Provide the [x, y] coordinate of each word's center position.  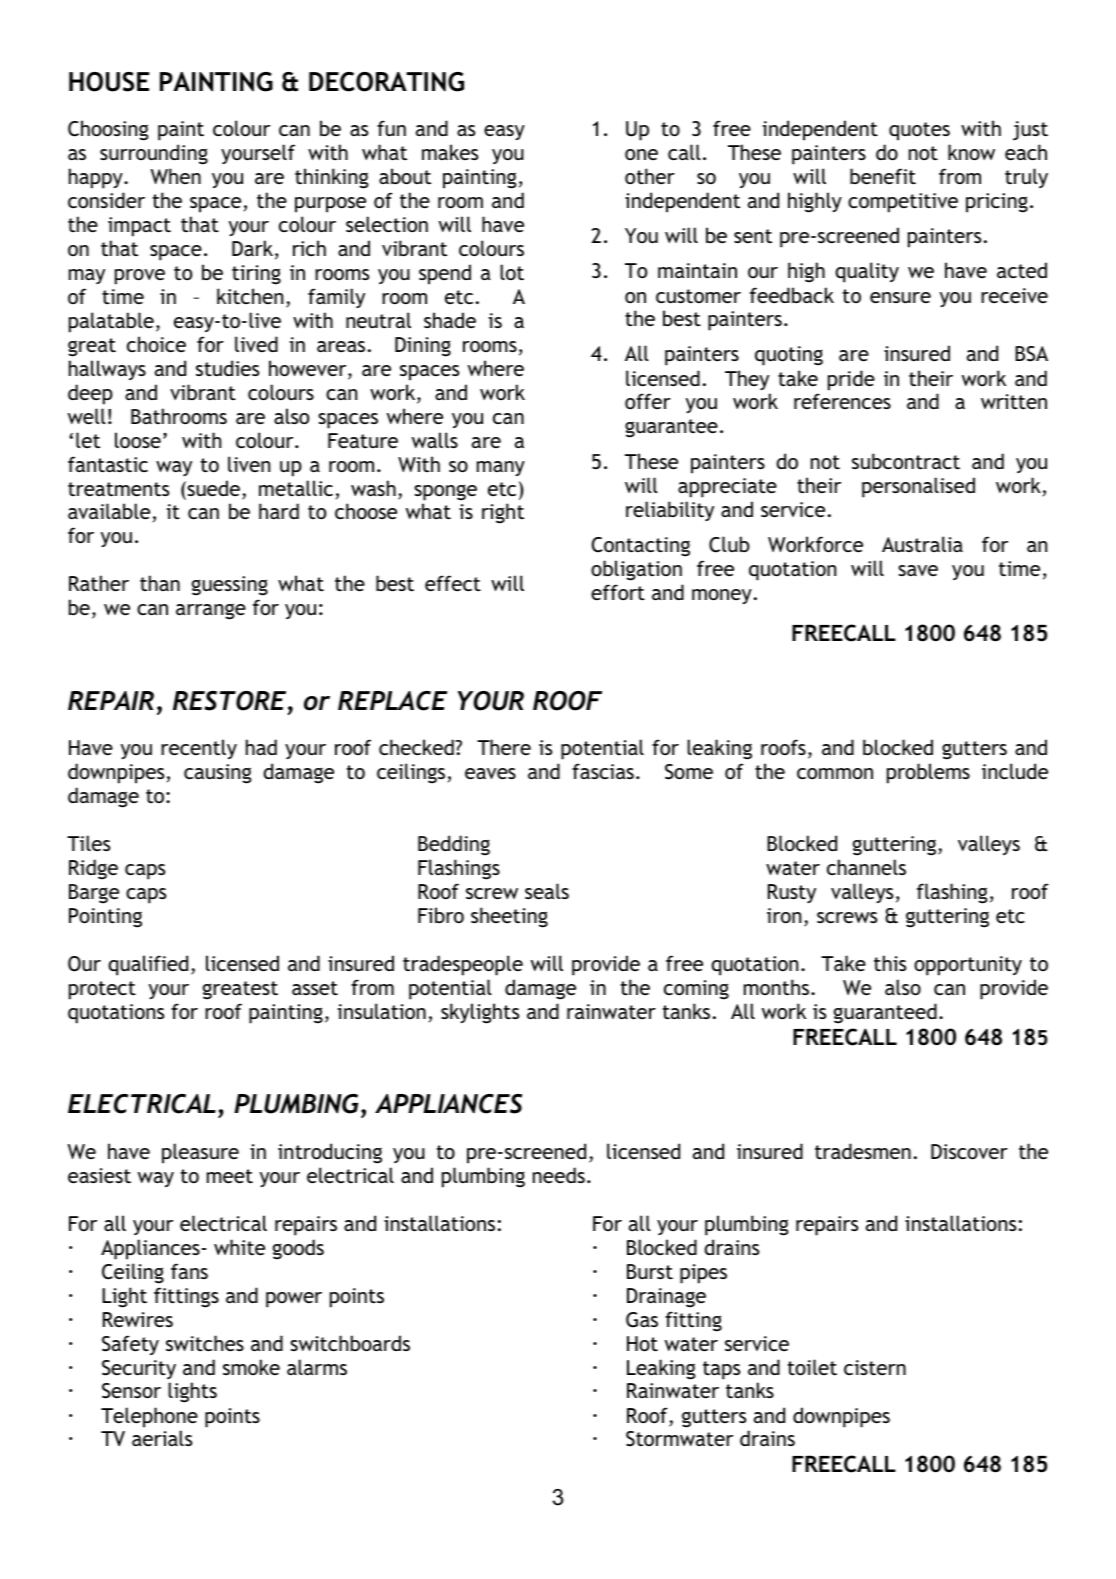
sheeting [509, 917]
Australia [922, 544]
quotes [919, 131]
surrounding [154, 154]
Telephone [149, 1417]
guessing [230, 586]
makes [450, 152]
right [503, 513]
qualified [148, 965]
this [890, 963]
